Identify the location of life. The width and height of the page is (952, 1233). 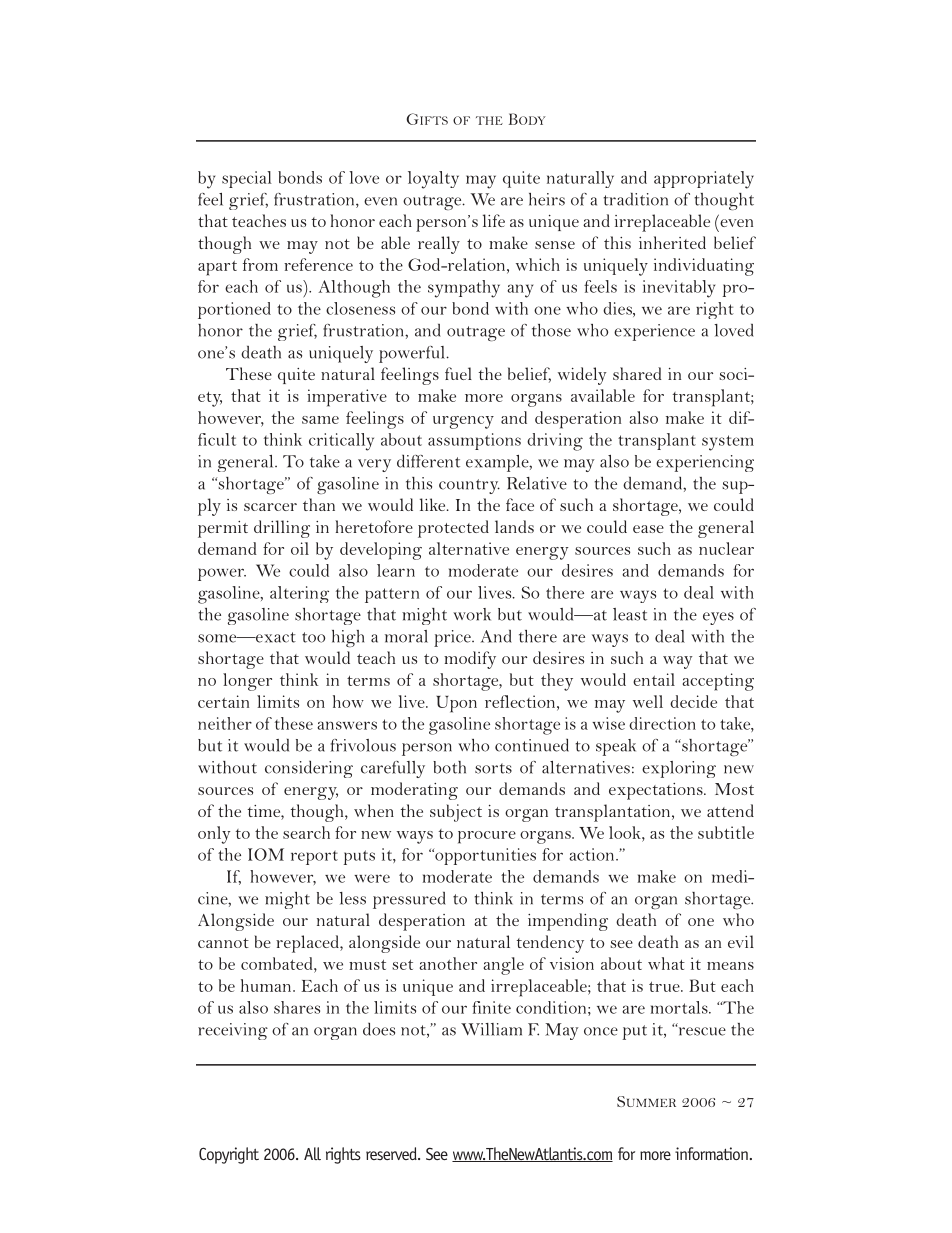
(494, 220).
